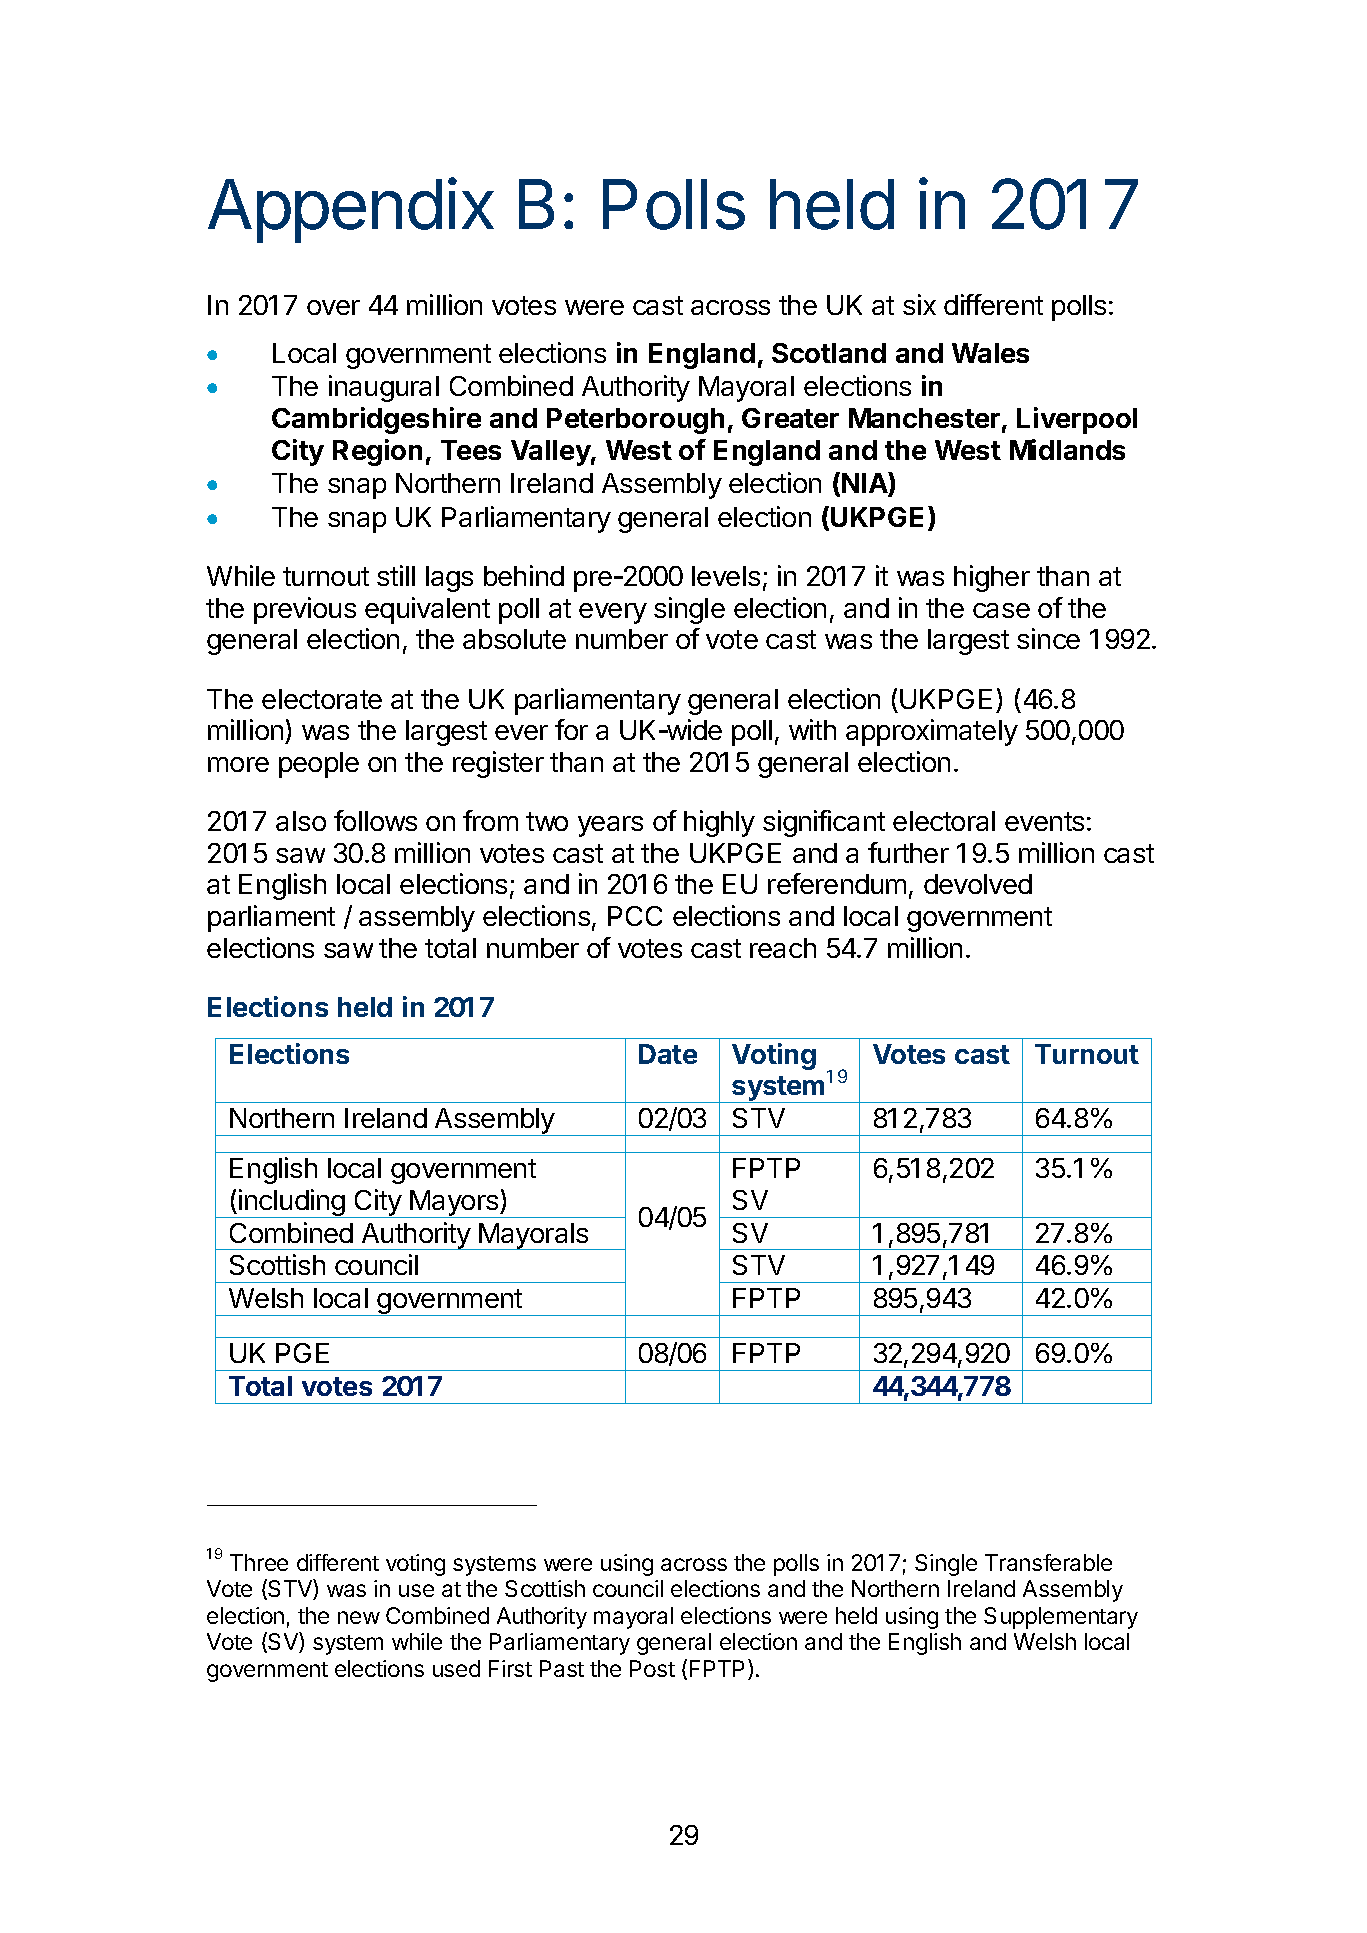 The width and height of the screenshot is (1367, 1933). What do you see at coordinates (322, 699) in the screenshot?
I see `electorate` at bounding box center [322, 699].
